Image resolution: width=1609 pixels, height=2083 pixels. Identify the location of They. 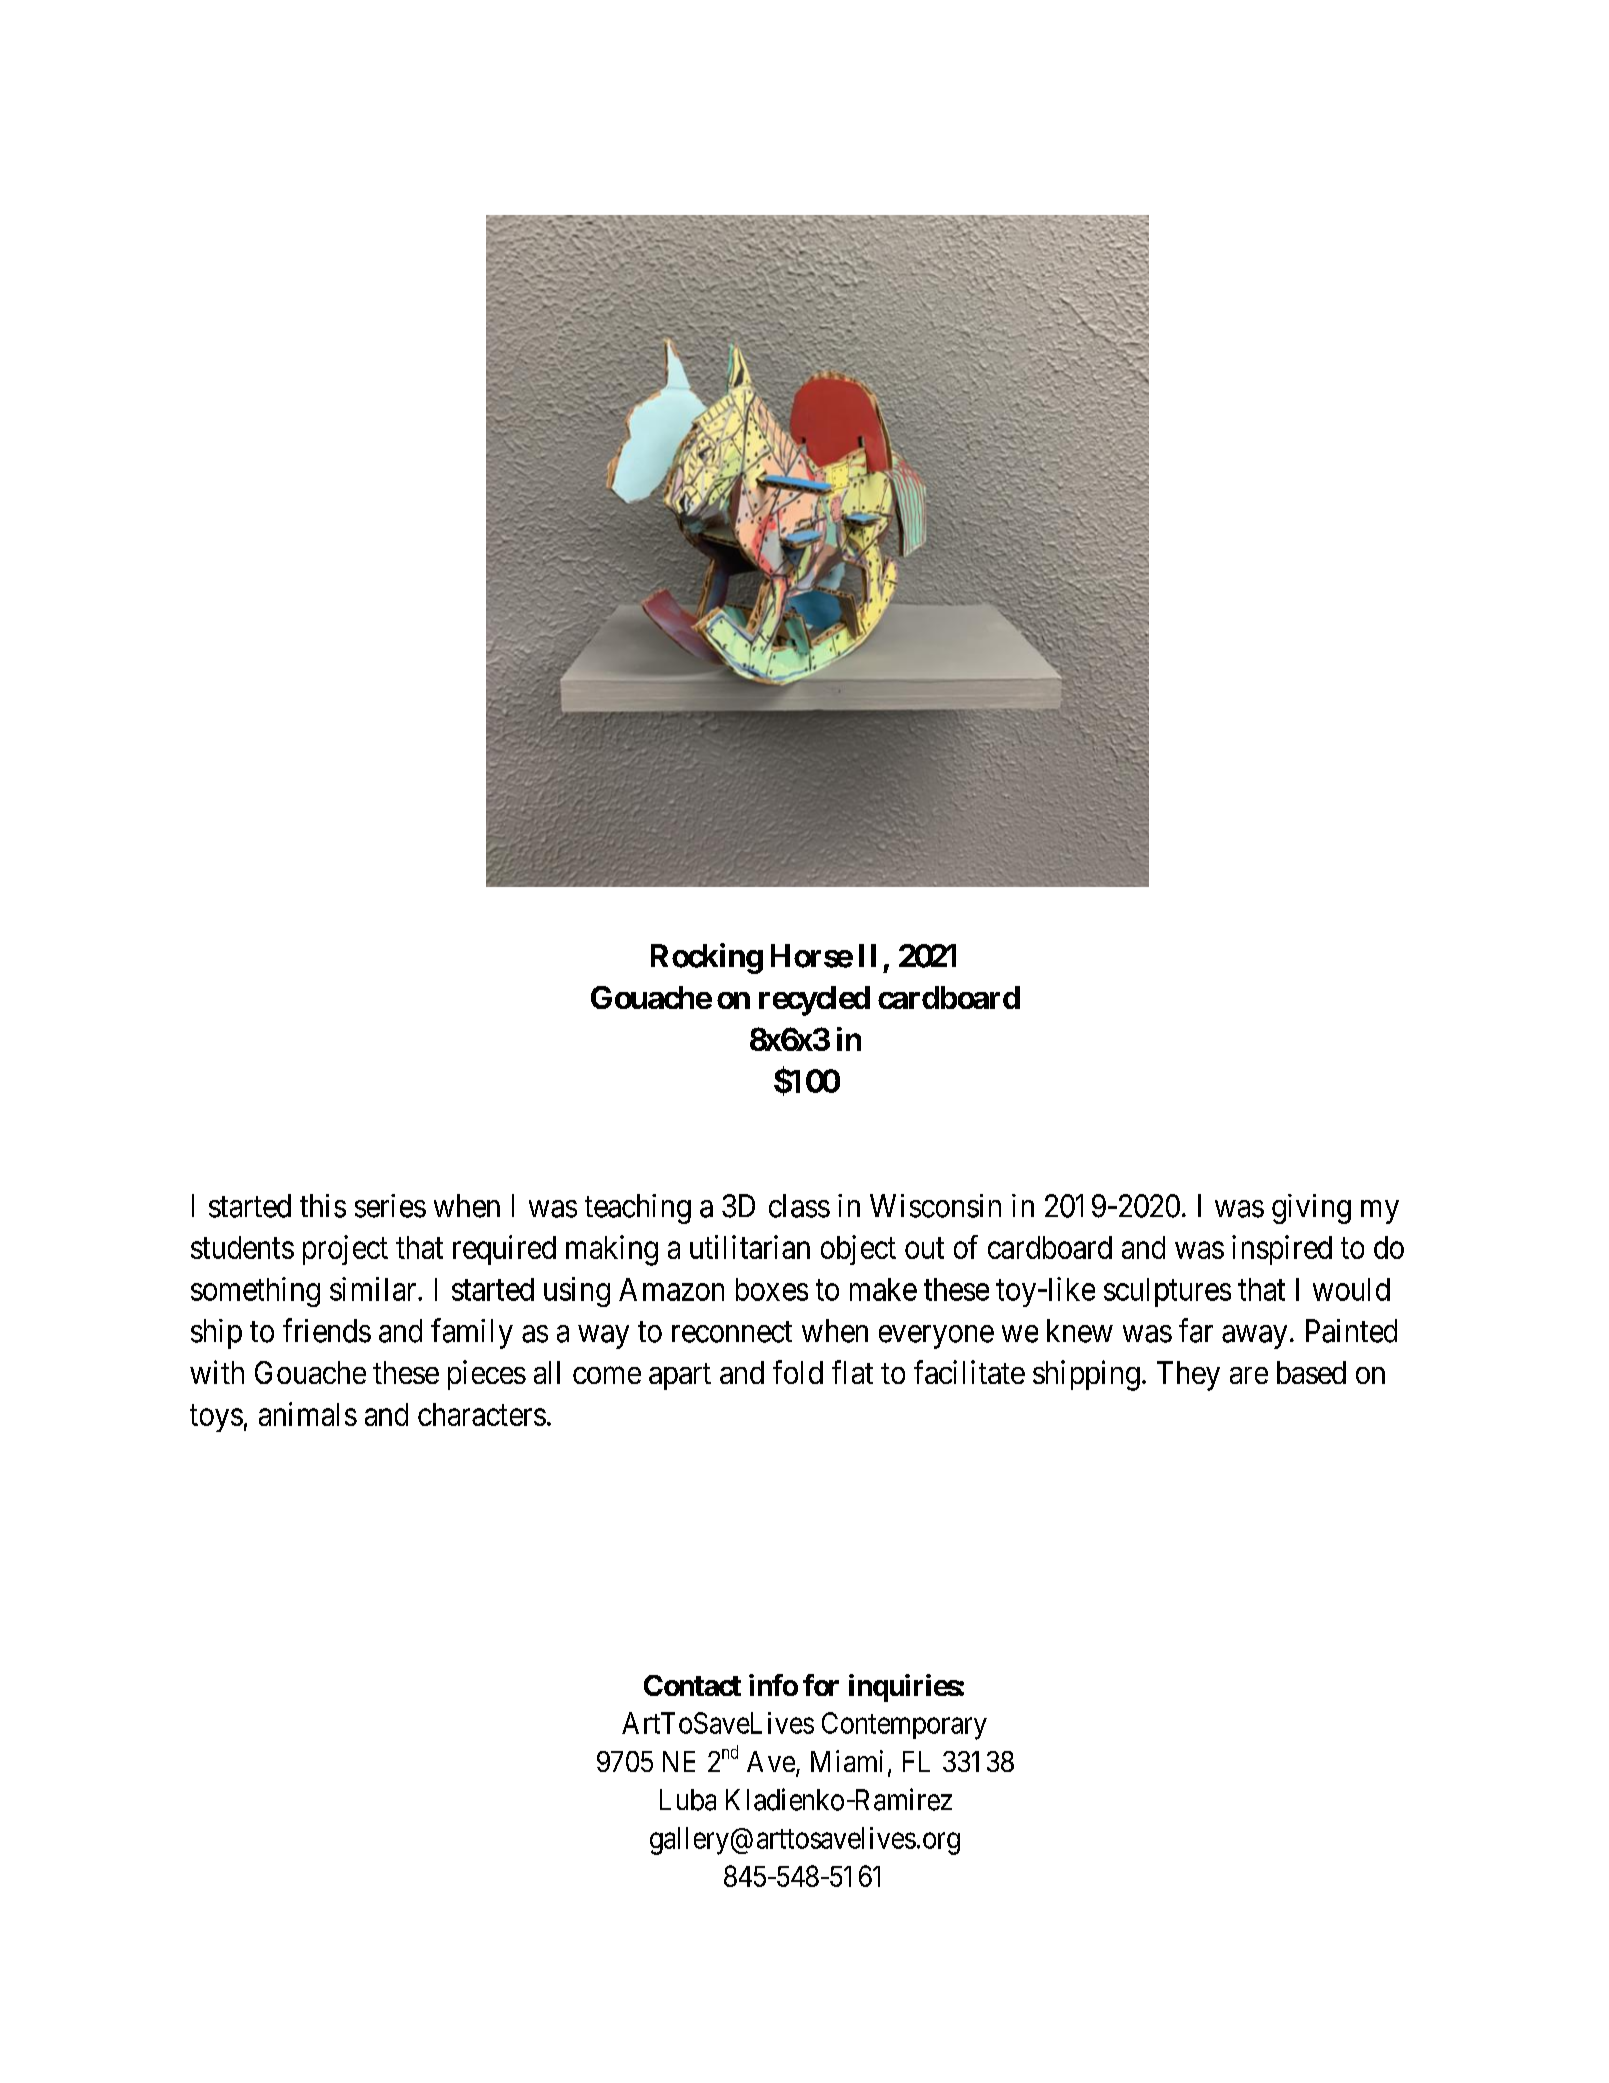
(1188, 1376).
